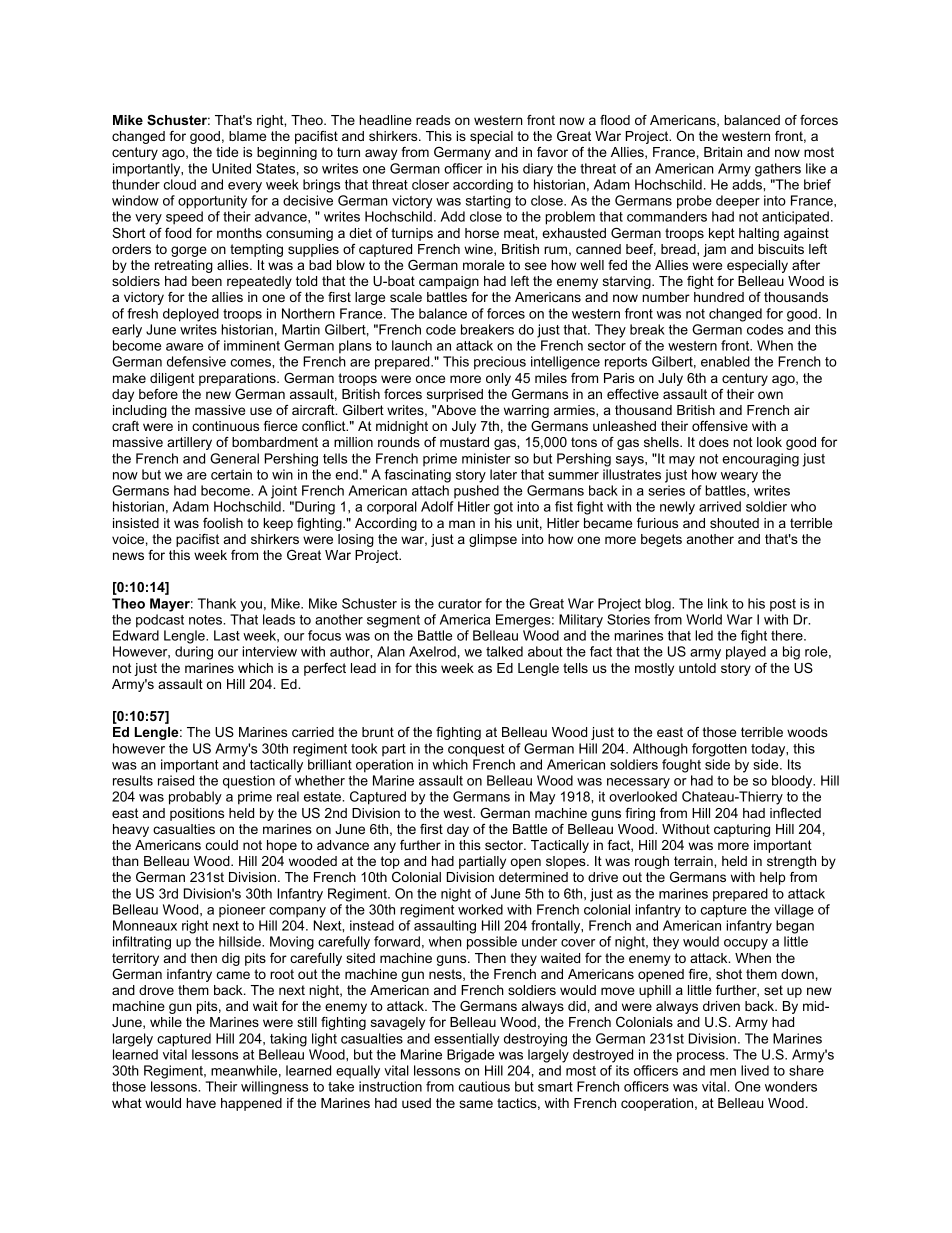  What do you see at coordinates (484, 1086) in the screenshot?
I see `cautious` at bounding box center [484, 1086].
